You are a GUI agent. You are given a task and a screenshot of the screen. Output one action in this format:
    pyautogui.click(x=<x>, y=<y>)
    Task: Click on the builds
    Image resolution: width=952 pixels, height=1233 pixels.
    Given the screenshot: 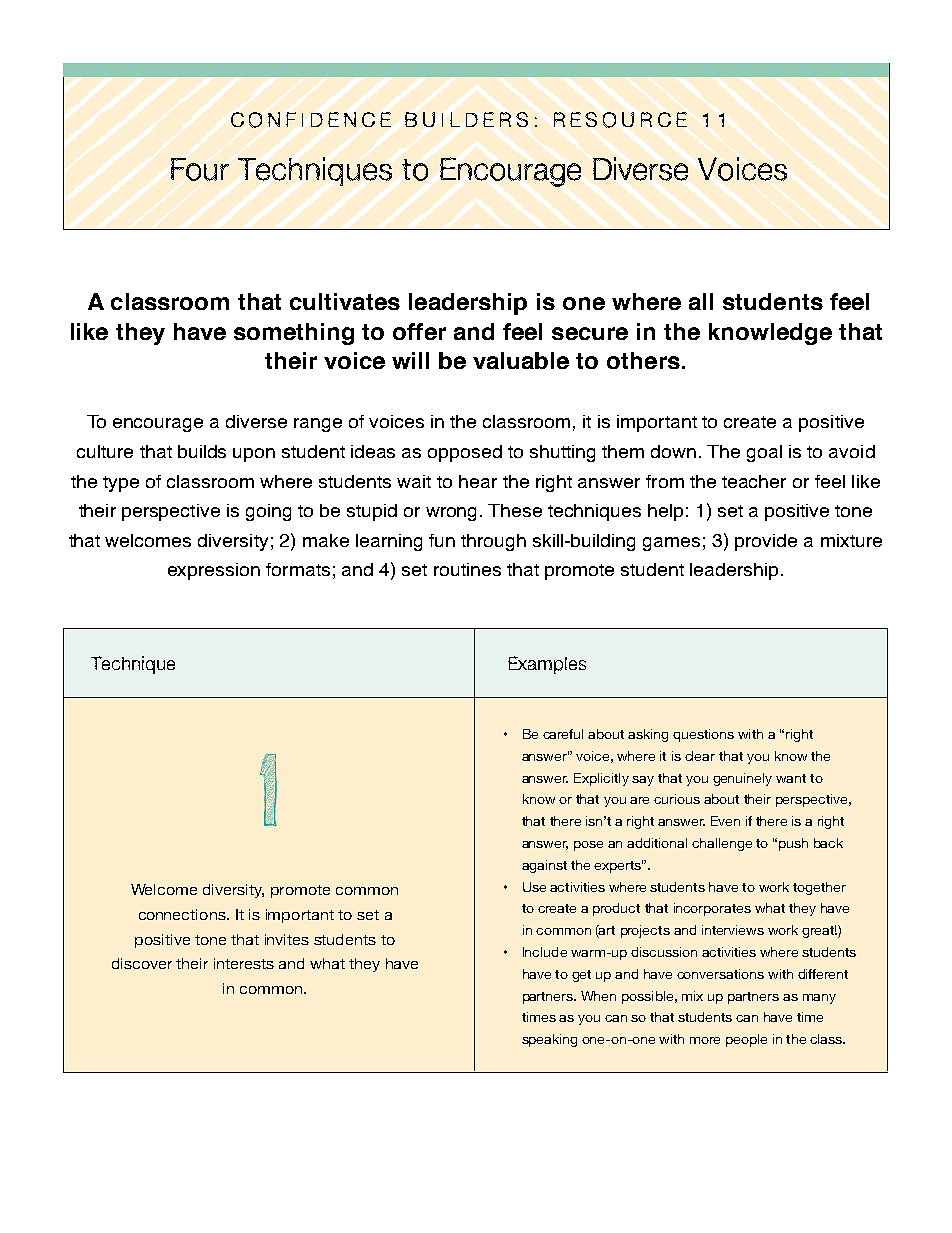 What is the action you would take?
    pyautogui.click(x=202, y=451)
